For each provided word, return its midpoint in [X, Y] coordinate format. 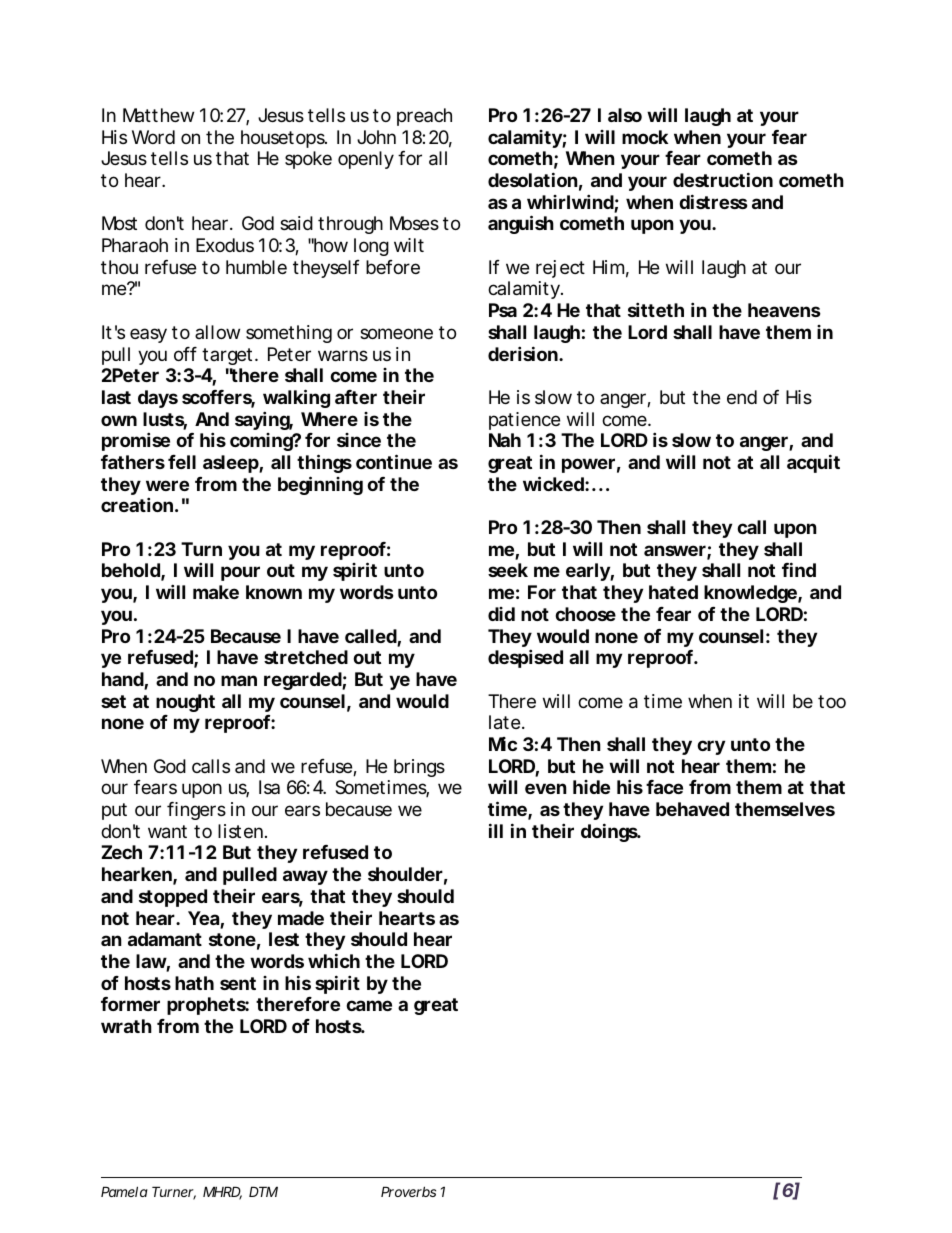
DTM [263, 1191]
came [369, 1005]
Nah [505, 440]
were [167, 485]
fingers [196, 811]
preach [424, 117]
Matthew [158, 115]
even [546, 788]
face [664, 787]
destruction [723, 179]
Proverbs [408, 1191]
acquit [813, 463]
